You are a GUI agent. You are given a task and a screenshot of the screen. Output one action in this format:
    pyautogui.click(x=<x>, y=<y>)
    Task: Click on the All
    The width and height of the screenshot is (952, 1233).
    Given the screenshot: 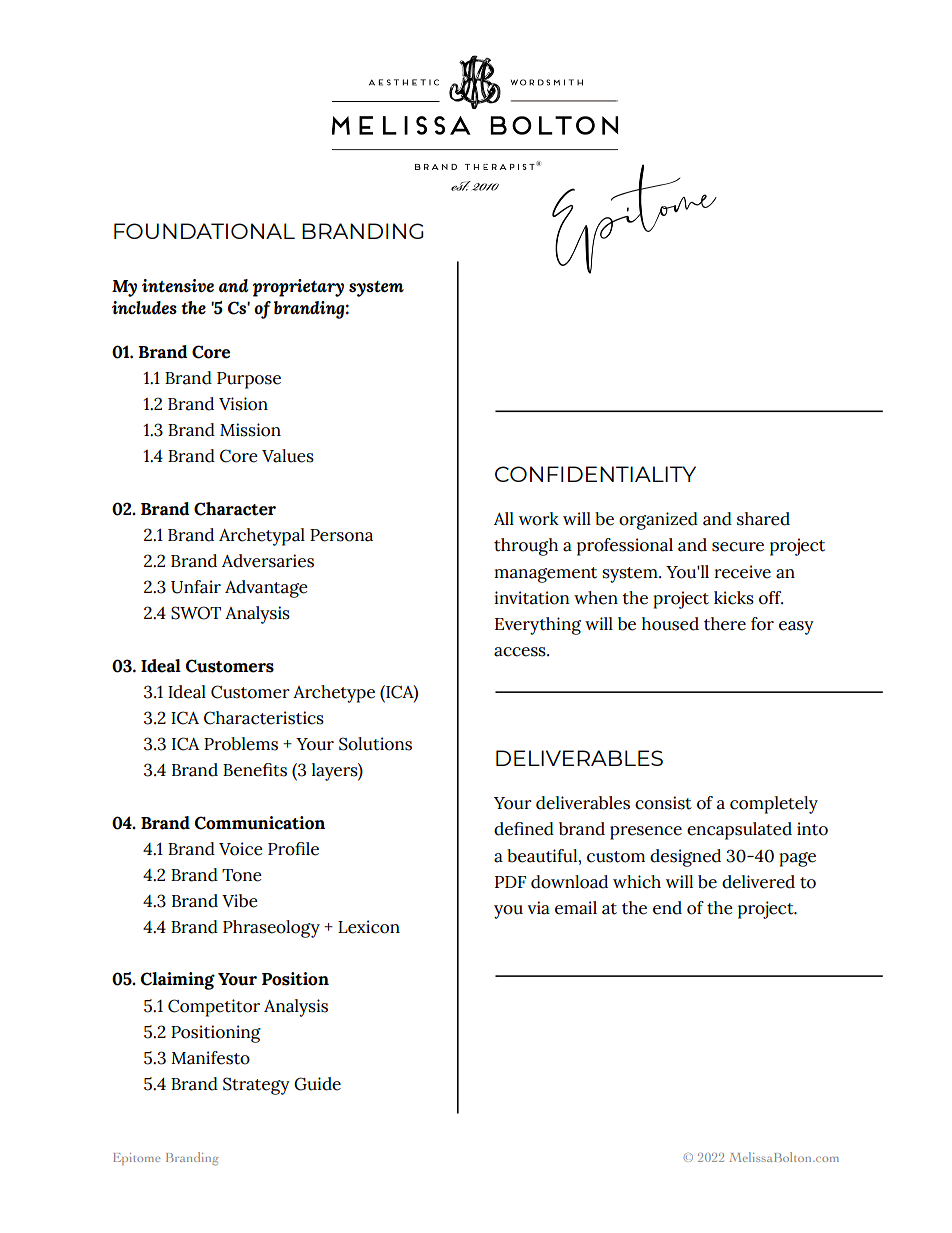 What is the action you would take?
    pyautogui.click(x=504, y=518)
